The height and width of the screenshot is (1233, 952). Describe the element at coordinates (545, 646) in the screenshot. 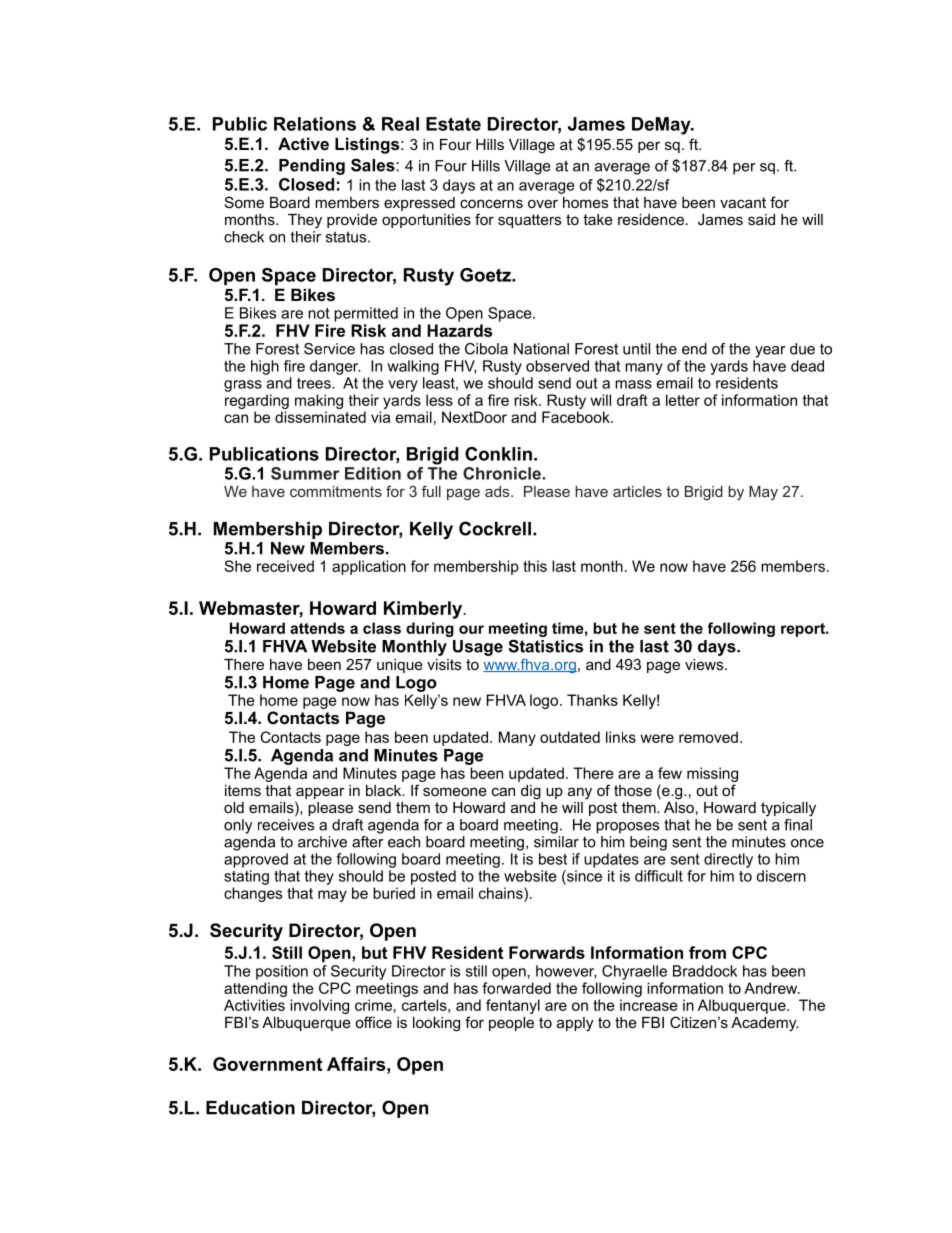

I see `Statistics` at that location.
